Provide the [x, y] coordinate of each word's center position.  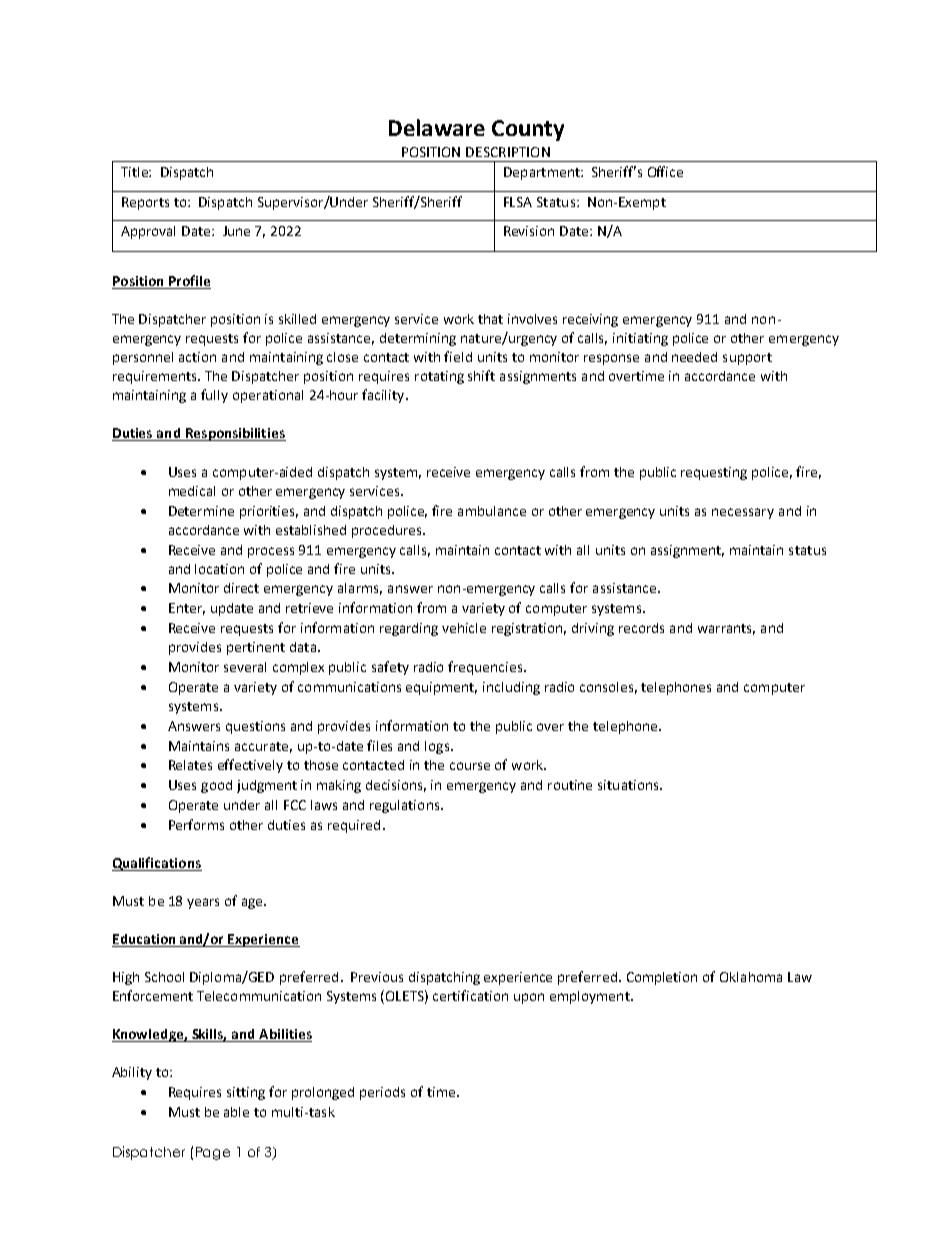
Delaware [437, 127]
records [641, 628]
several [245, 667]
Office [665, 171]
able [236, 1112]
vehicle [464, 628]
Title [135, 172]
